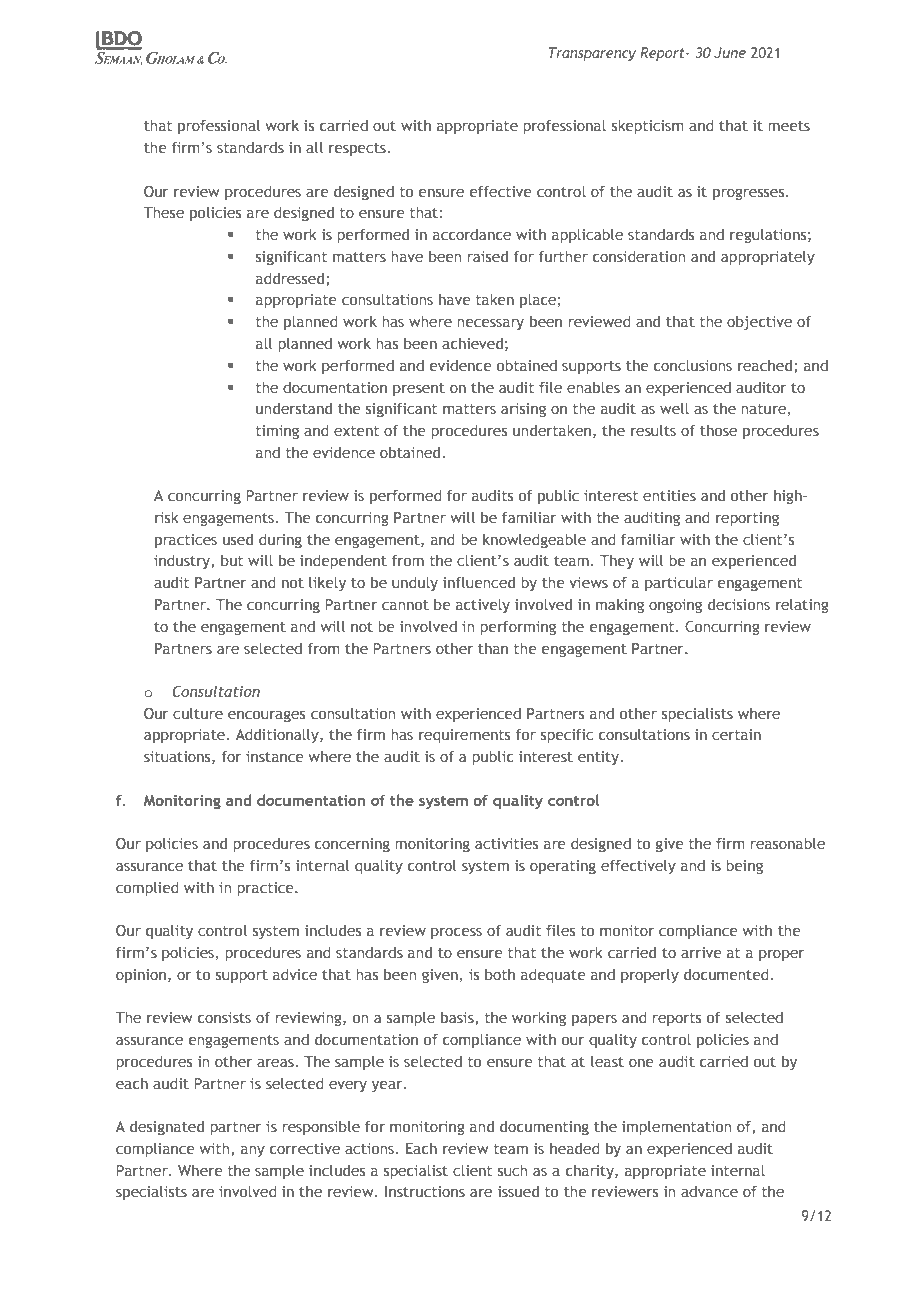 The height and width of the screenshot is (1308, 924). Describe the element at coordinates (358, 149) in the screenshot. I see `respects` at that location.
